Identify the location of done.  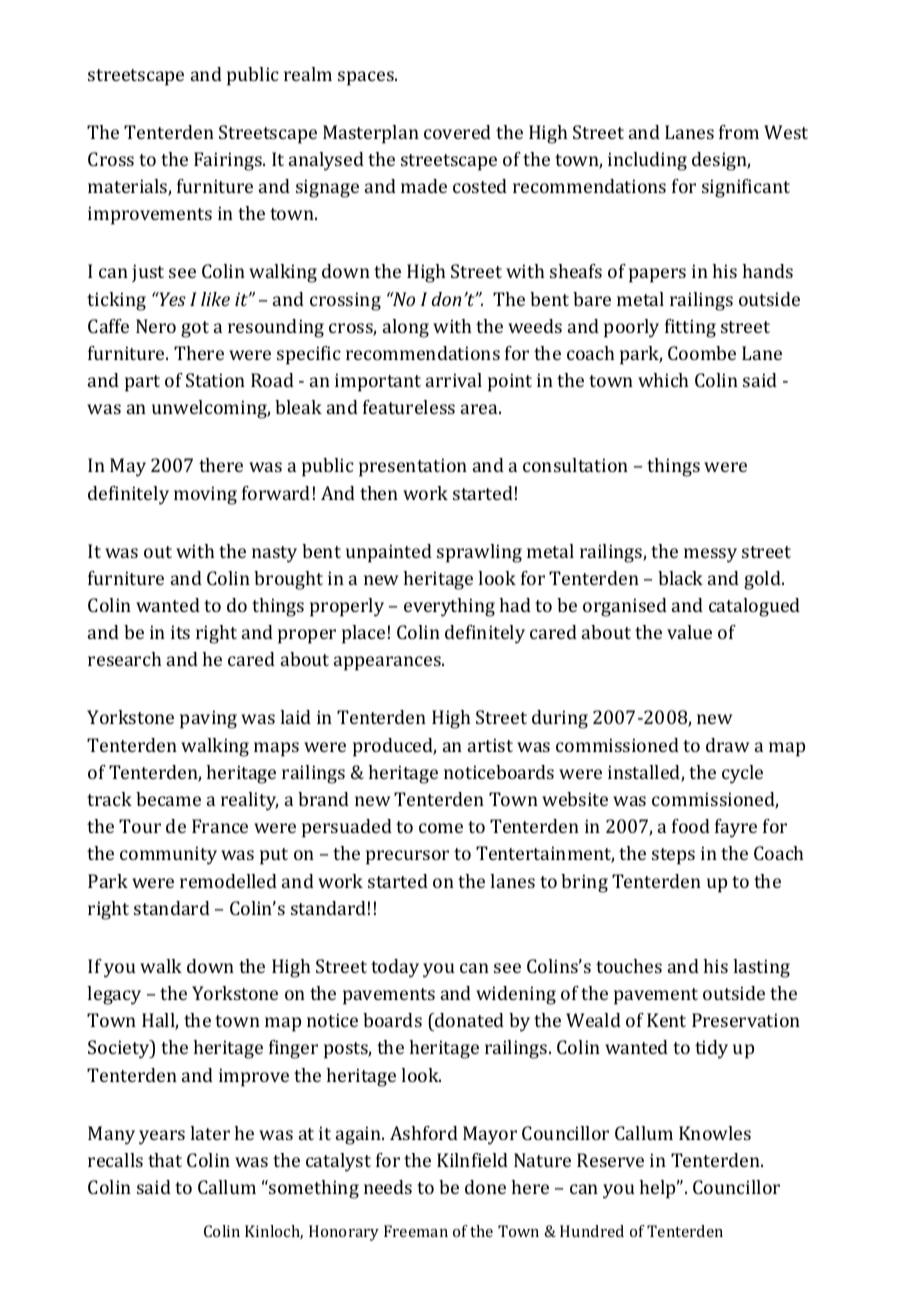
(485, 1187).
